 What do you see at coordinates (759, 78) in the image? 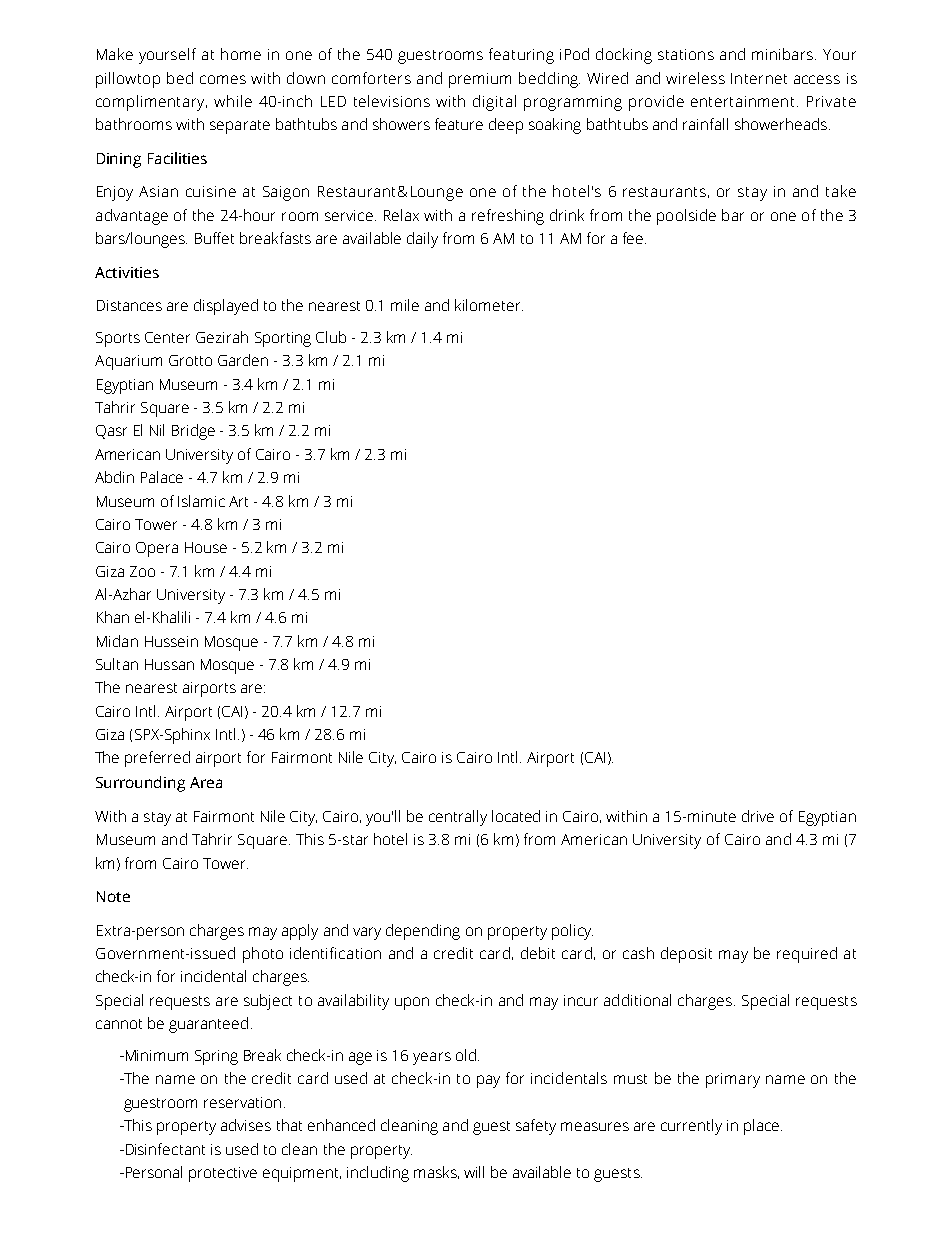
I see `Internet` at bounding box center [759, 78].
